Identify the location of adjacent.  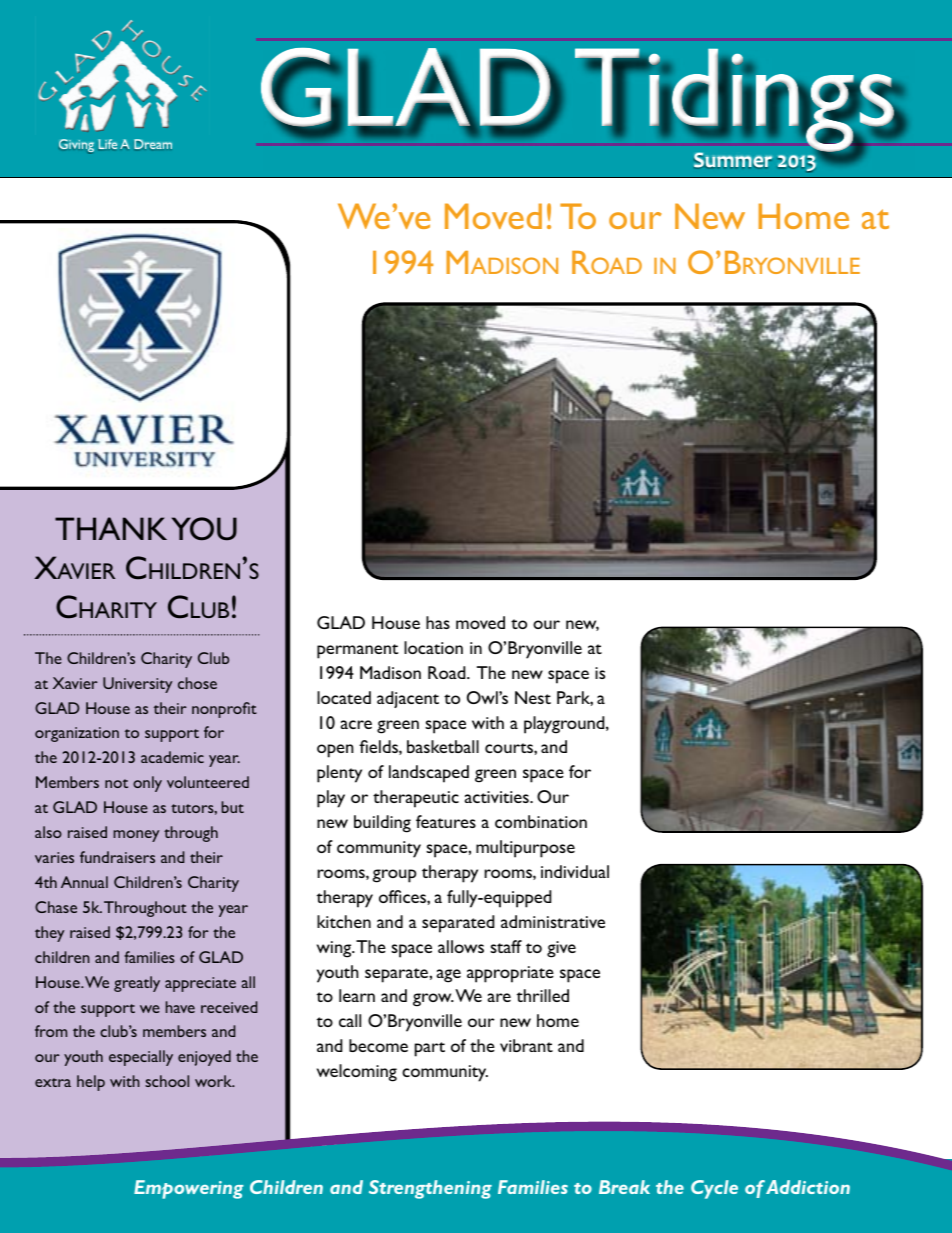
(408, 699).
